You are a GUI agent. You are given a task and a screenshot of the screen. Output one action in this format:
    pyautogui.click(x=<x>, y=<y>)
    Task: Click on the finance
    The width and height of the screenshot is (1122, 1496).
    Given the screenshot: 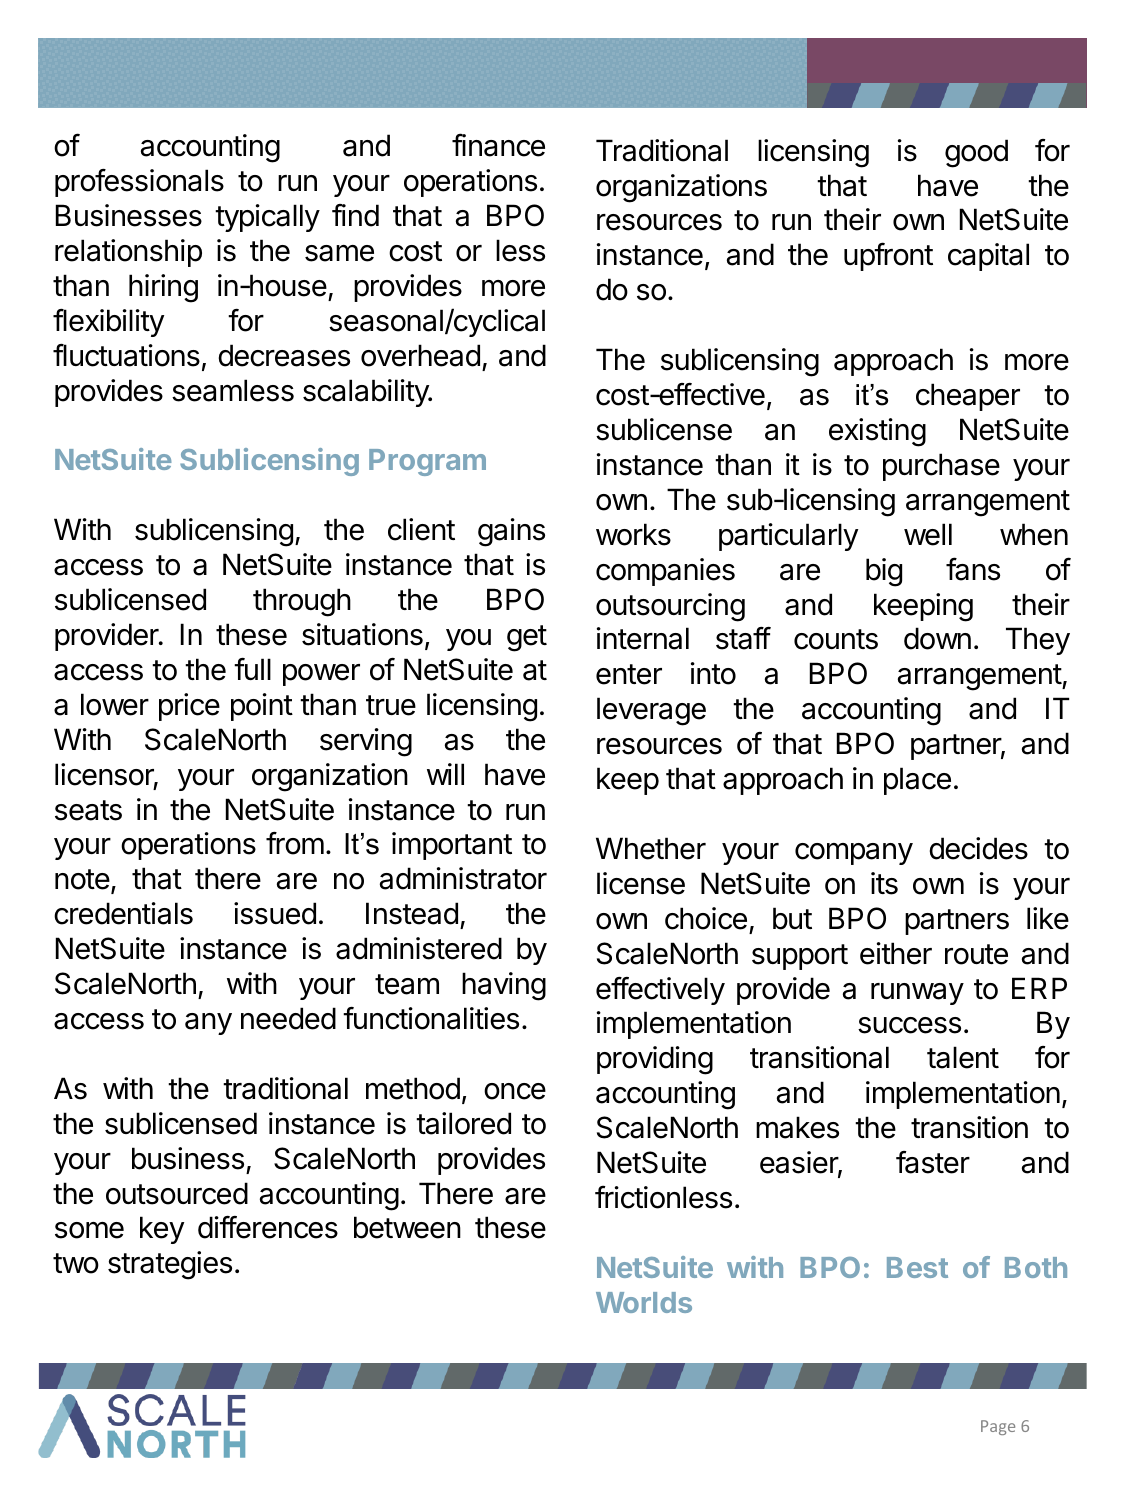 What is the action you would take?
    pyautogui.click(x=498, y=145)
